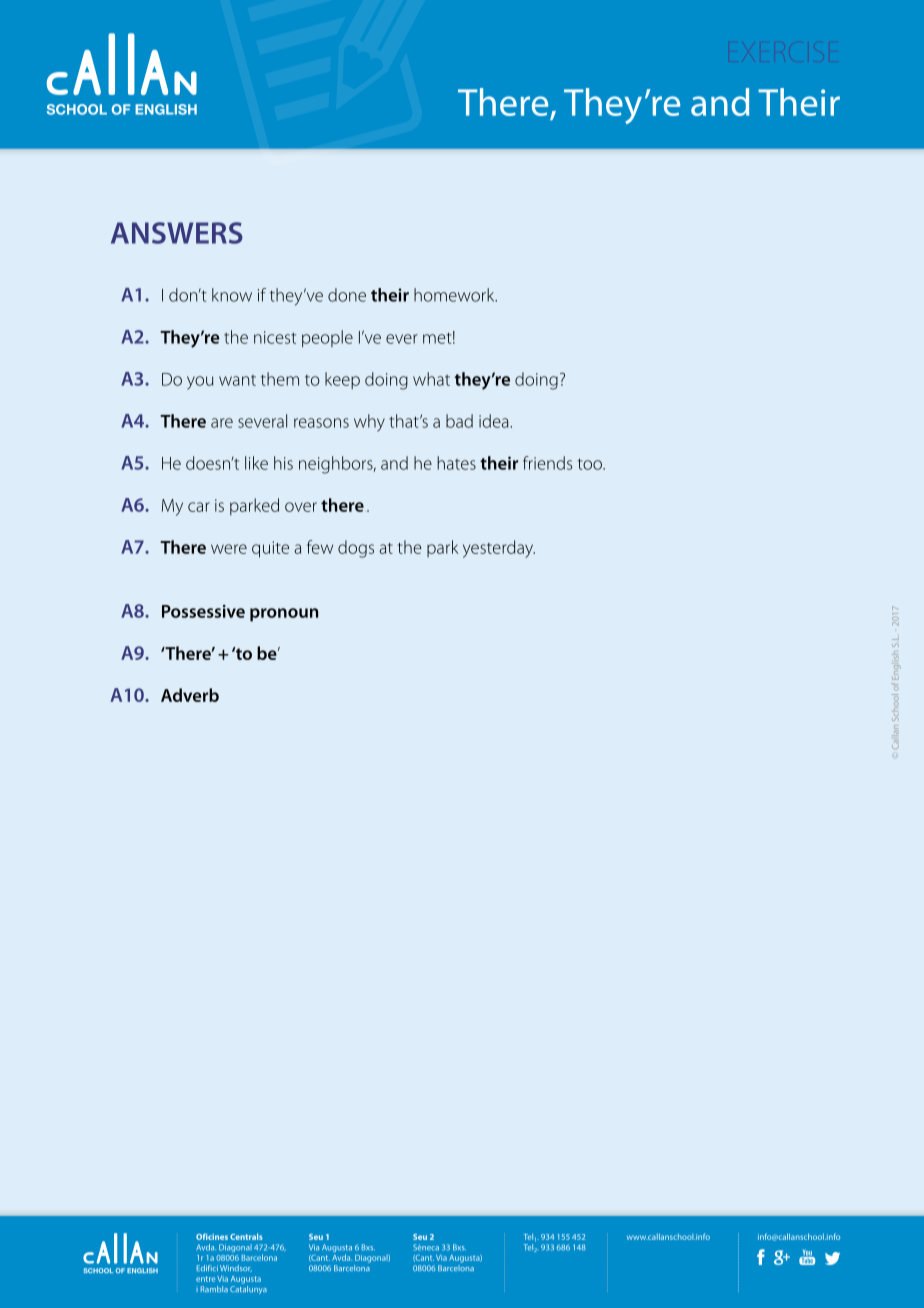 The width and height of the screenshot is (924, 1308). What do you see at coordinates (499, 549) in the screenshot?
I see `yesterday` at bounding box center [499, 549].
